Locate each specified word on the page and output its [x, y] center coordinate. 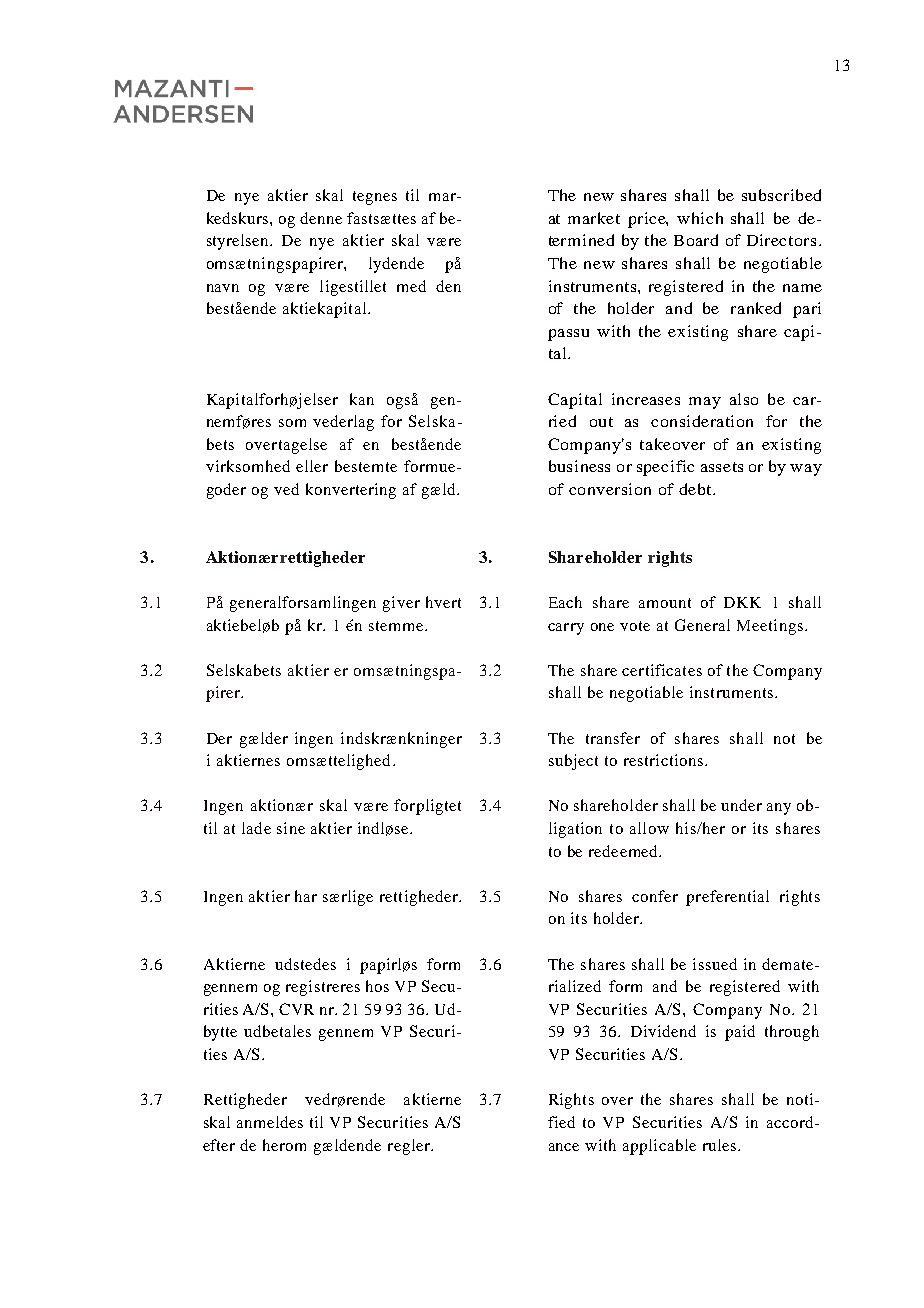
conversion [610, 489]
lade [256, 828]
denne [321, 218]
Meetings [770, 627]
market [594, 218]
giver [401, 604]
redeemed [624, 851]
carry [566, 629]
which [700, 218]
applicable [659, 1147]
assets [722, 467]
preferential [727, 898]
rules [719, 1145]
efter [219, 1145]
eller [312, 466]
